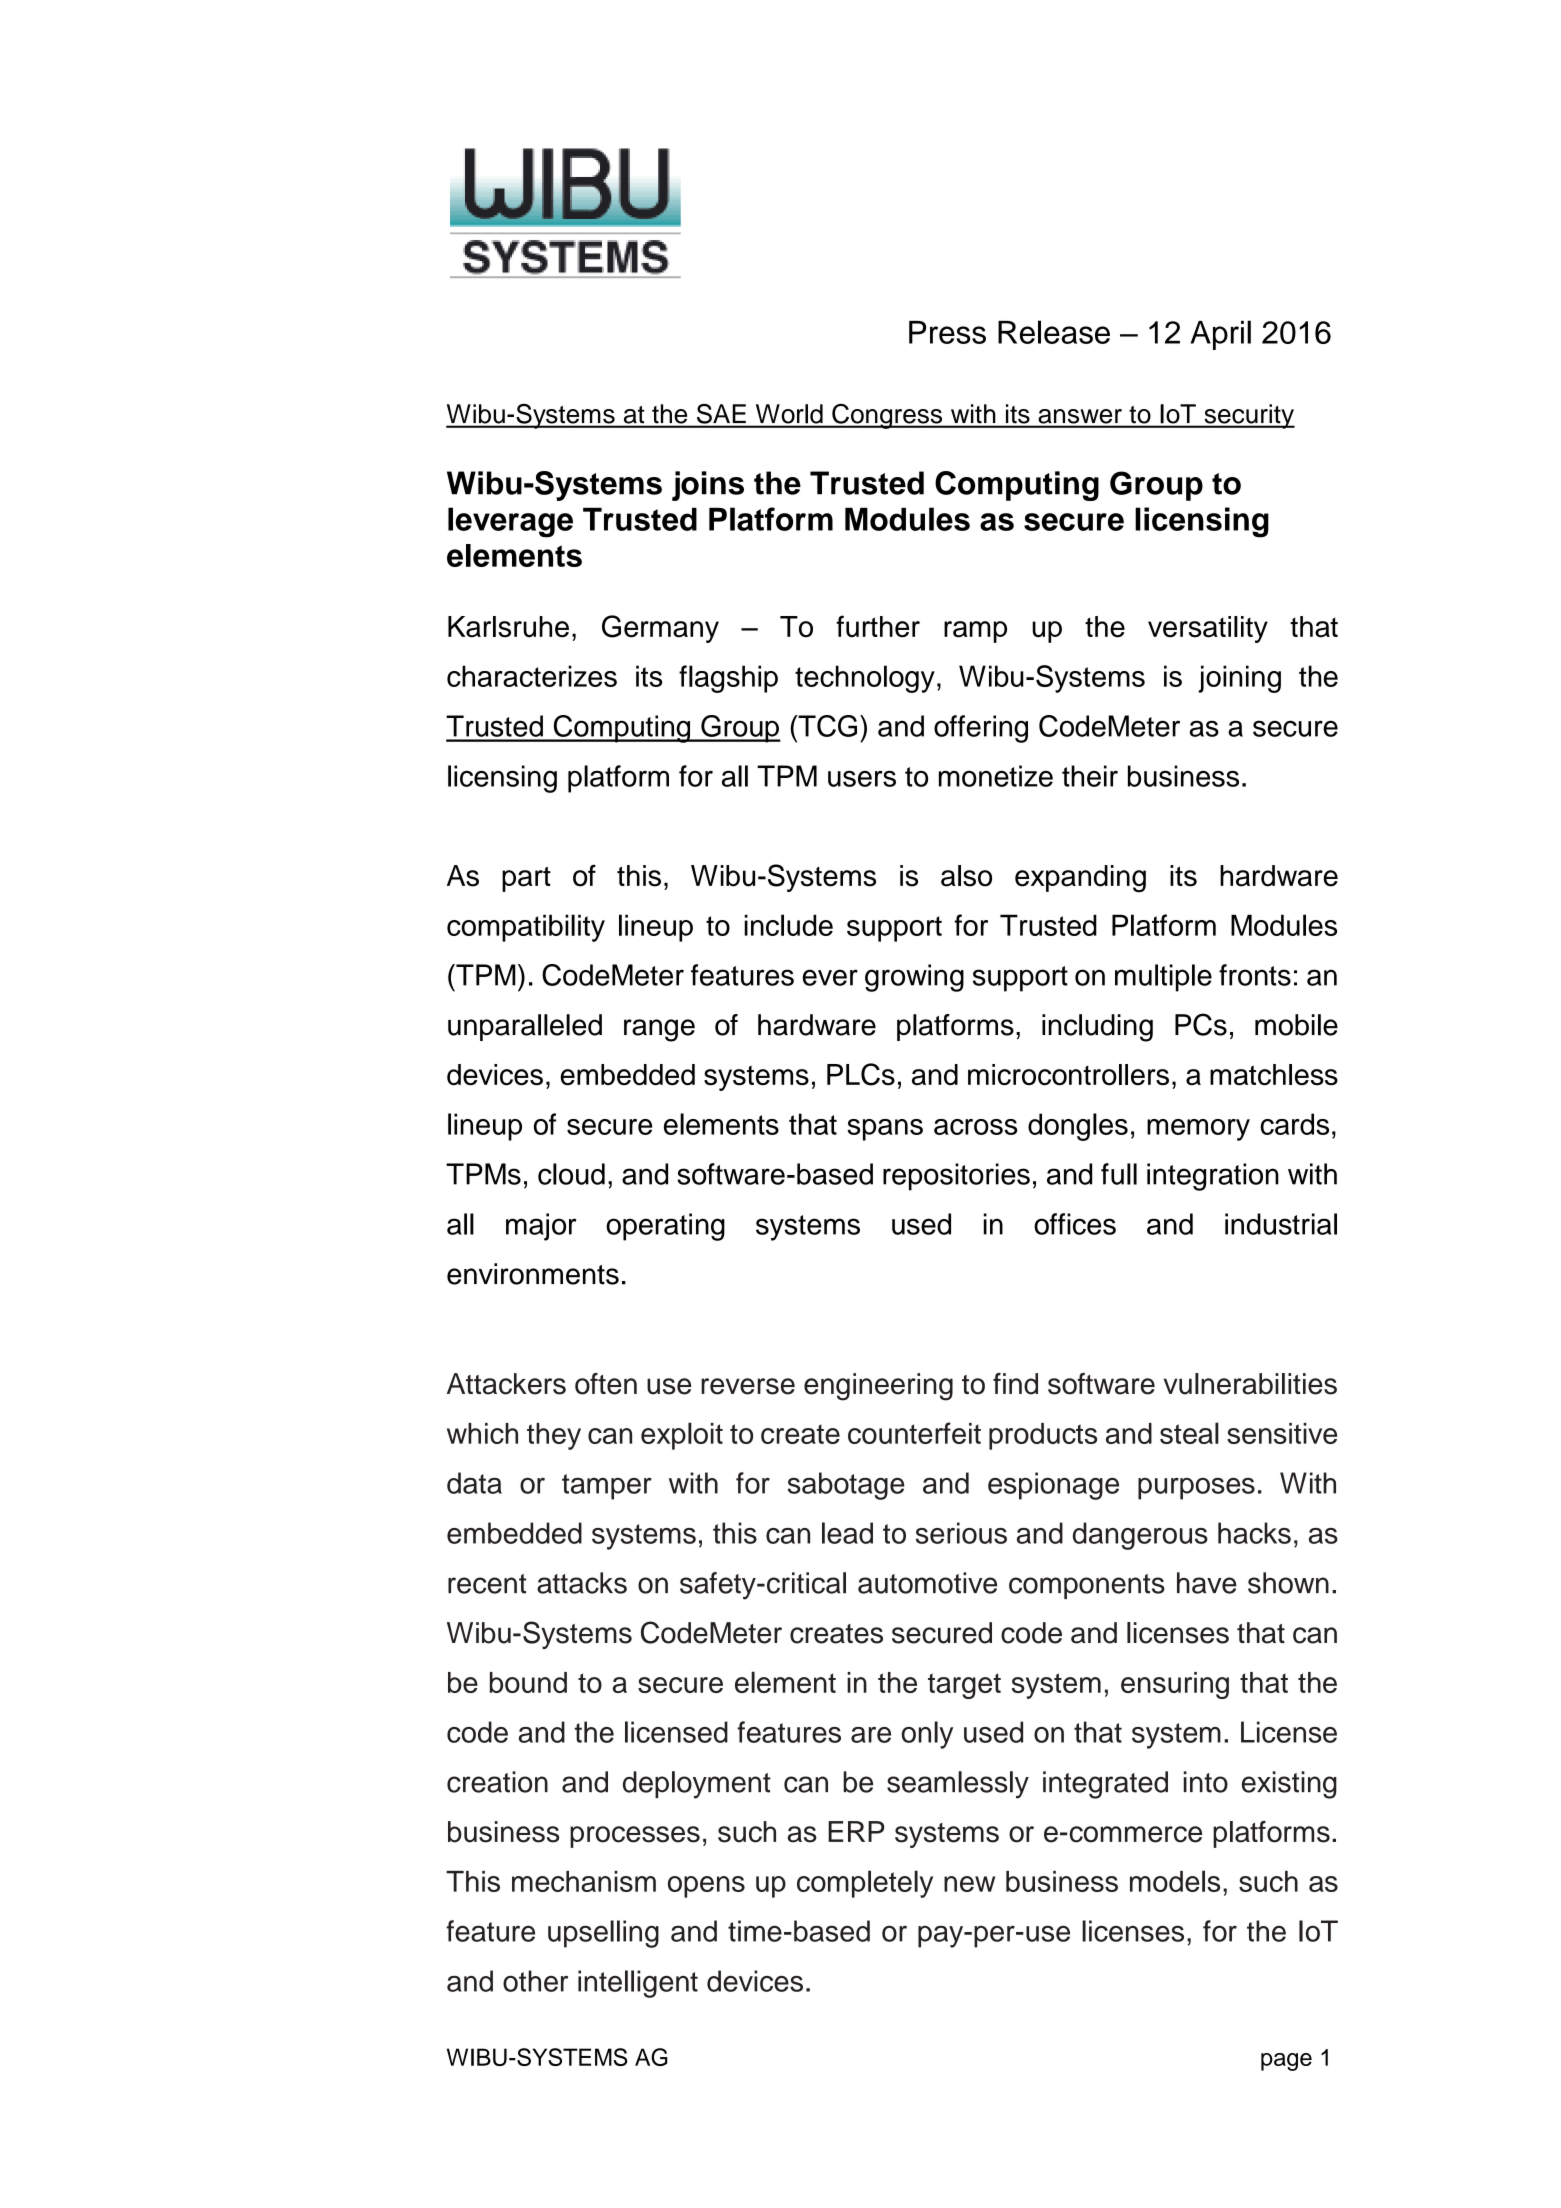 The image size is (1561, 2208). What do you see at coordinates (846, 1486) in the image?
I see `sabotage` at bounding box center [846, 1486].
